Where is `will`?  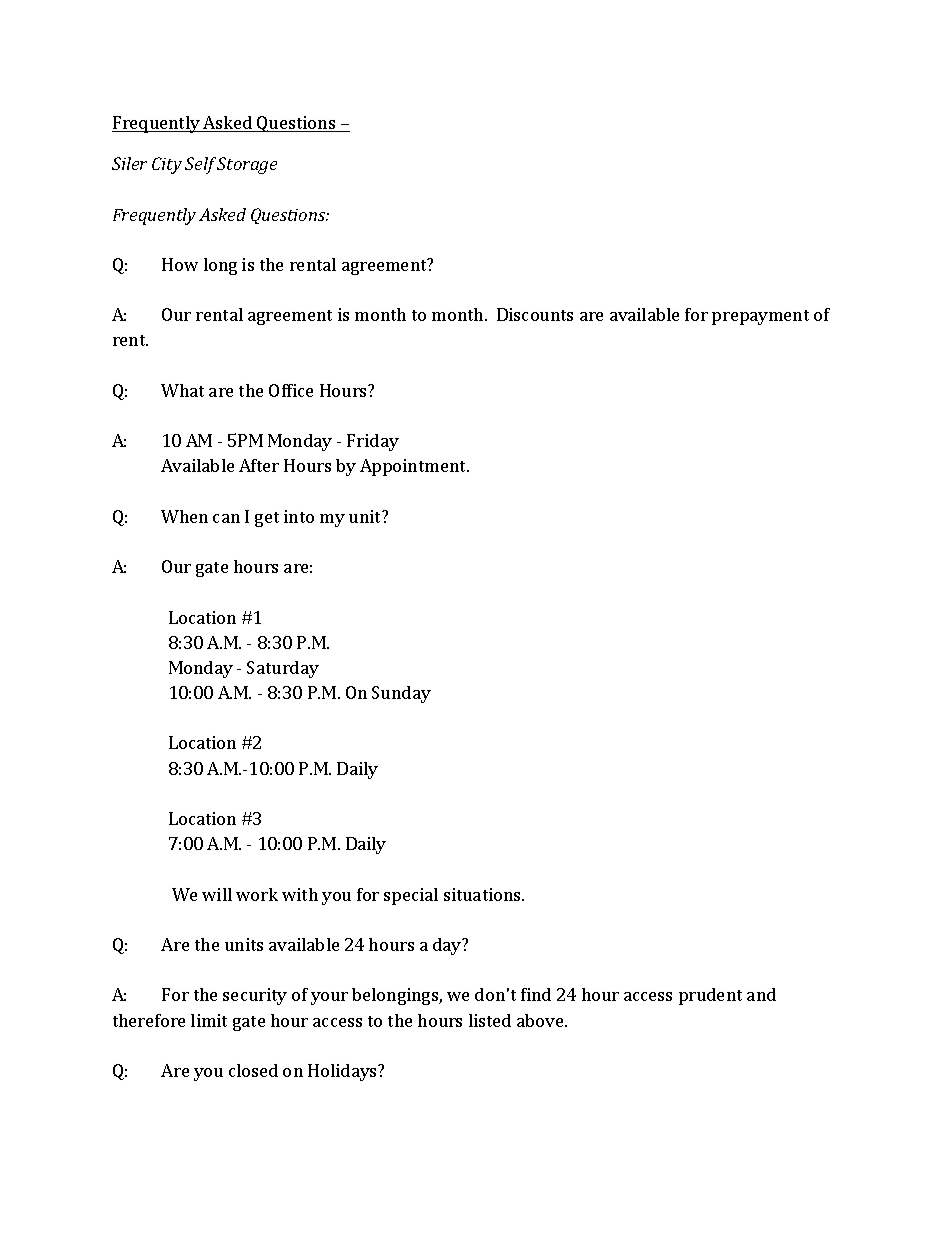
will is located at coordinates (217, 894).
